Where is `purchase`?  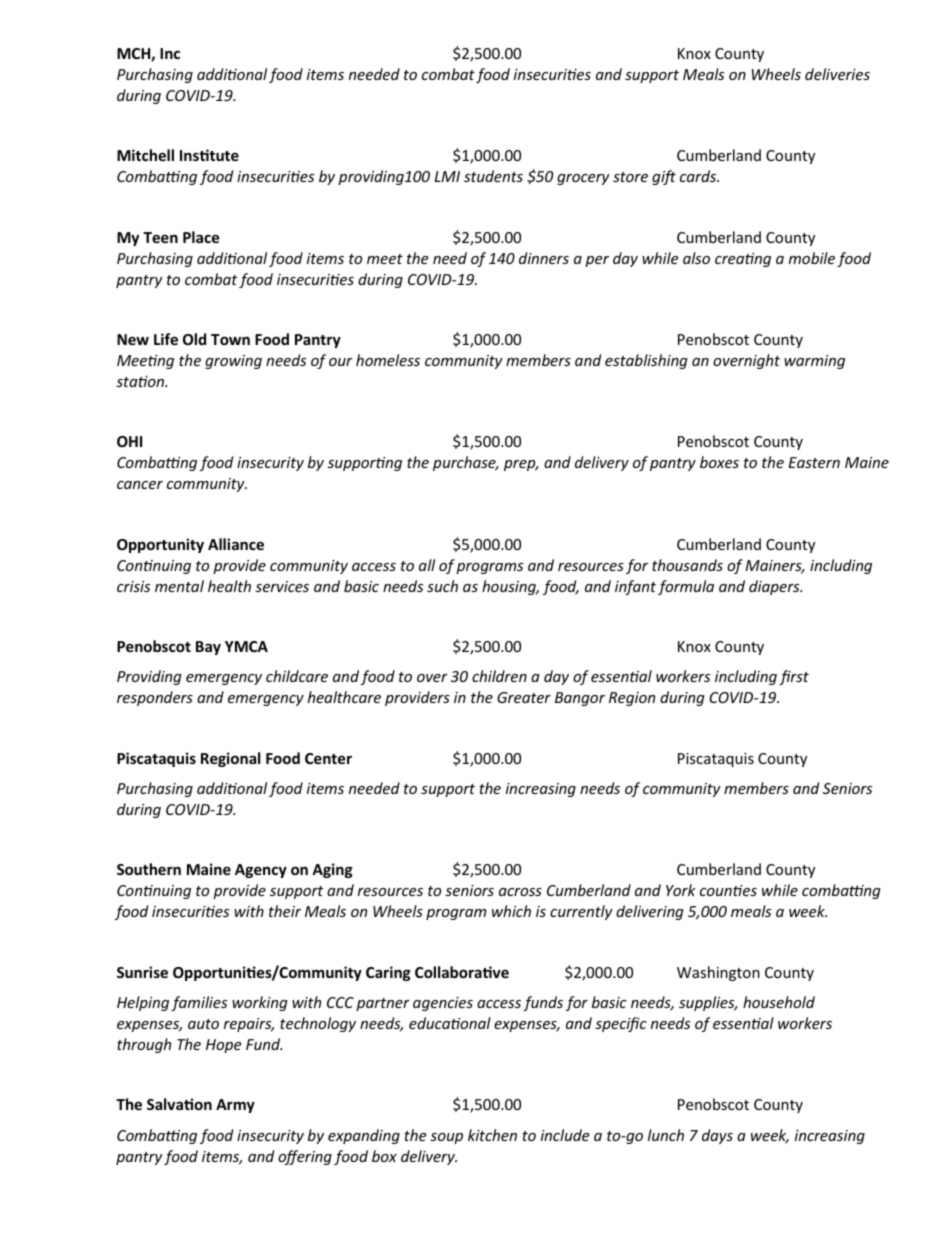 purchase is located at coordinates (465, 463).
